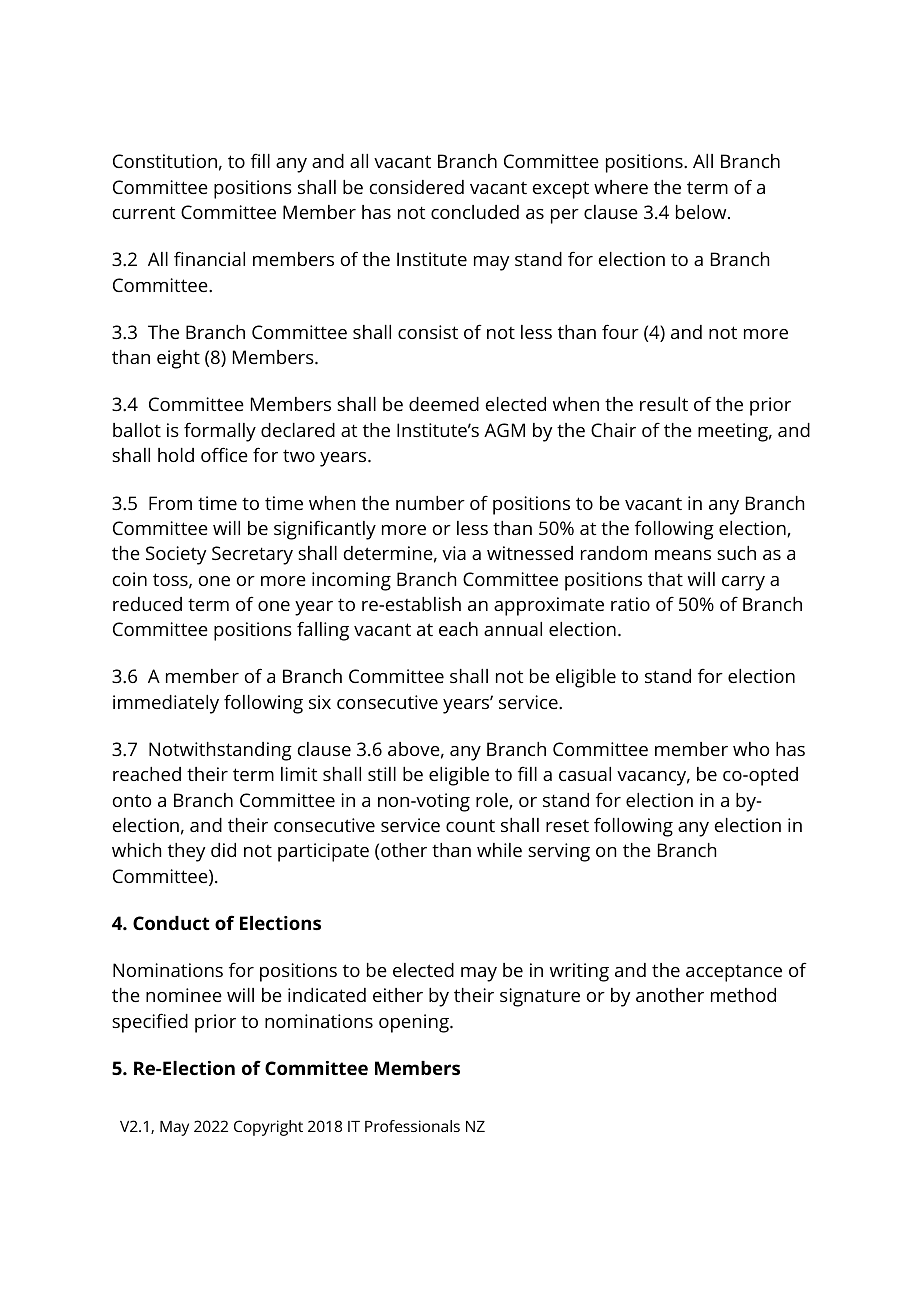 This screenshot has width=924, height=1308. Describe the element at coordinates (470, 825) in the screenshot. I see `count` at that location.
